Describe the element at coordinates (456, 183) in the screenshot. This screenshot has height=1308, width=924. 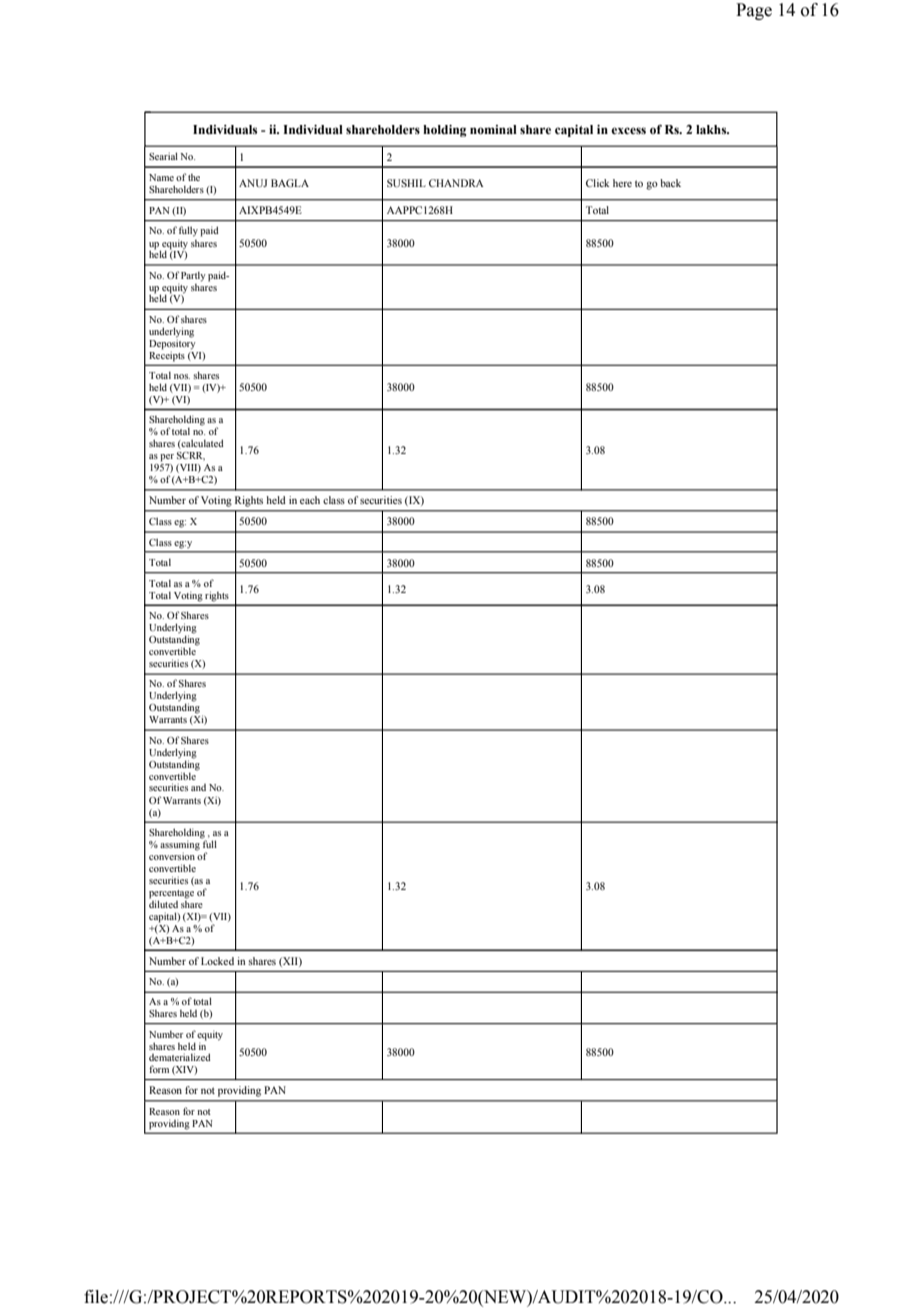
I see `CHANDRA` at that location.
